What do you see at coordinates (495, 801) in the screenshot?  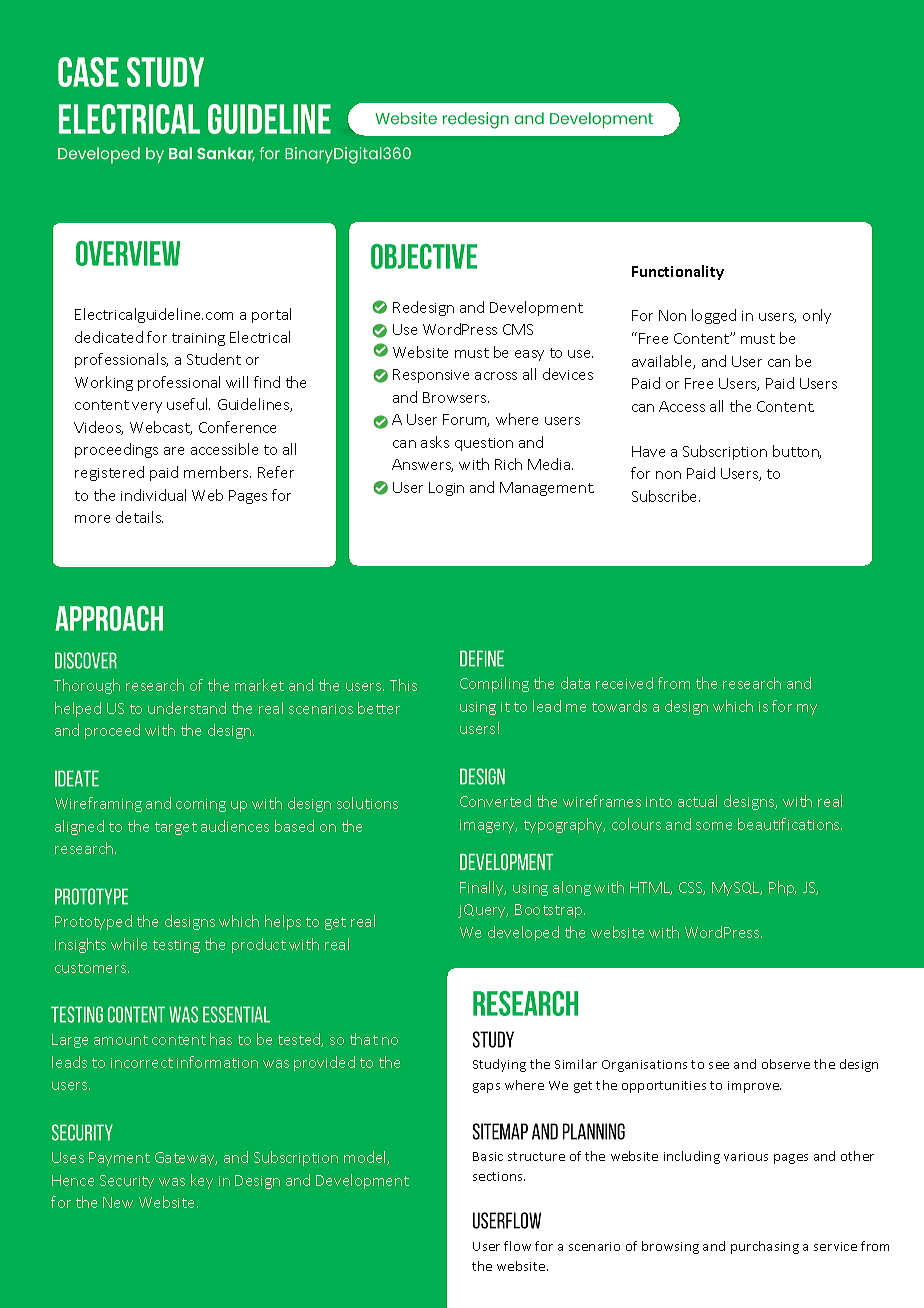 I see `Converted` at bounding box center [495, 801].
